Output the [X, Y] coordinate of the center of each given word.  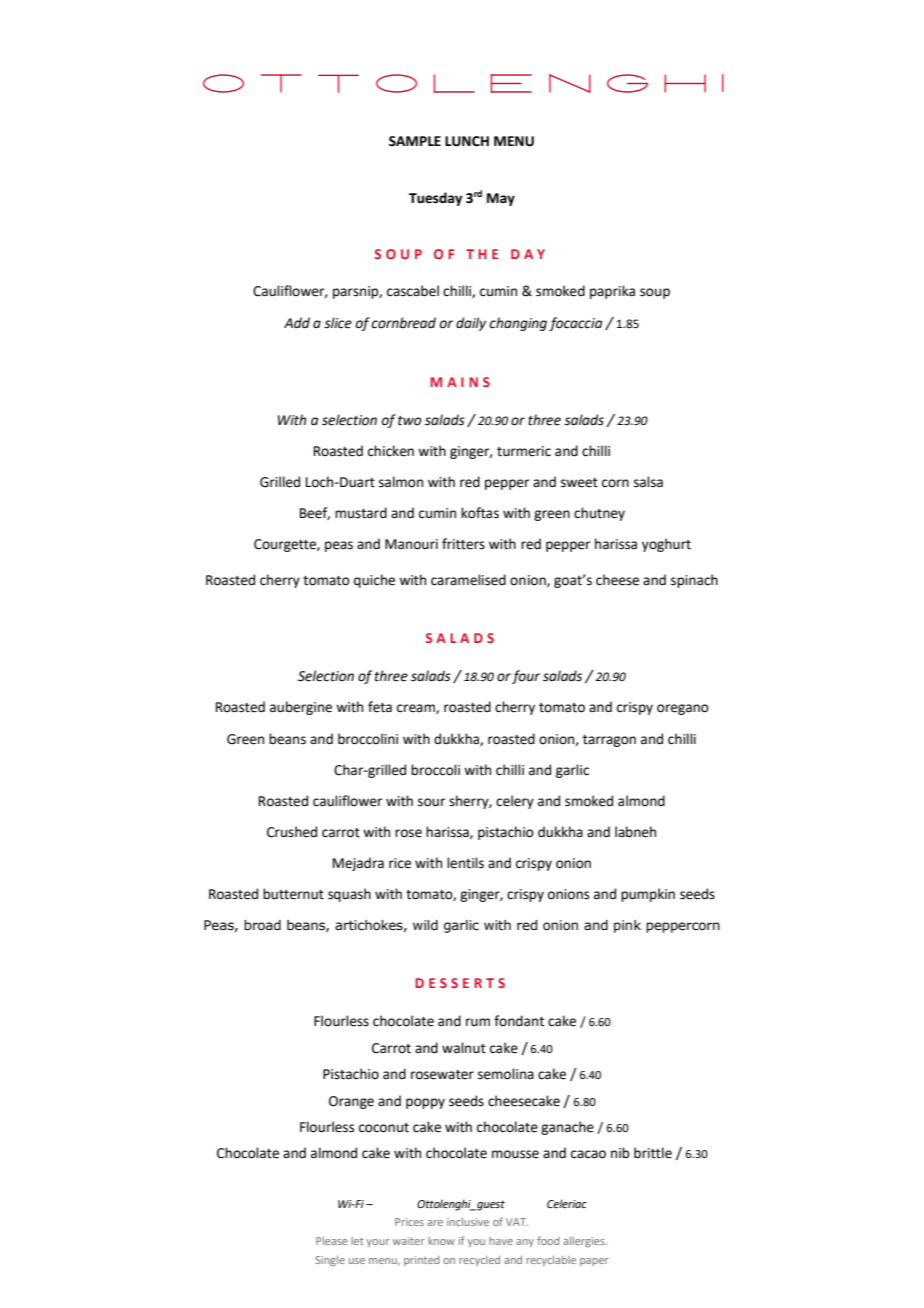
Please [331, 1241]
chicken [391, 451]
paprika [612, 292]
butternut [293, 894]
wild [425, 925]
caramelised [468, 580]
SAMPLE [415, 141]
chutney [599, 514]
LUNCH [467, 141]
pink [627, 926]
